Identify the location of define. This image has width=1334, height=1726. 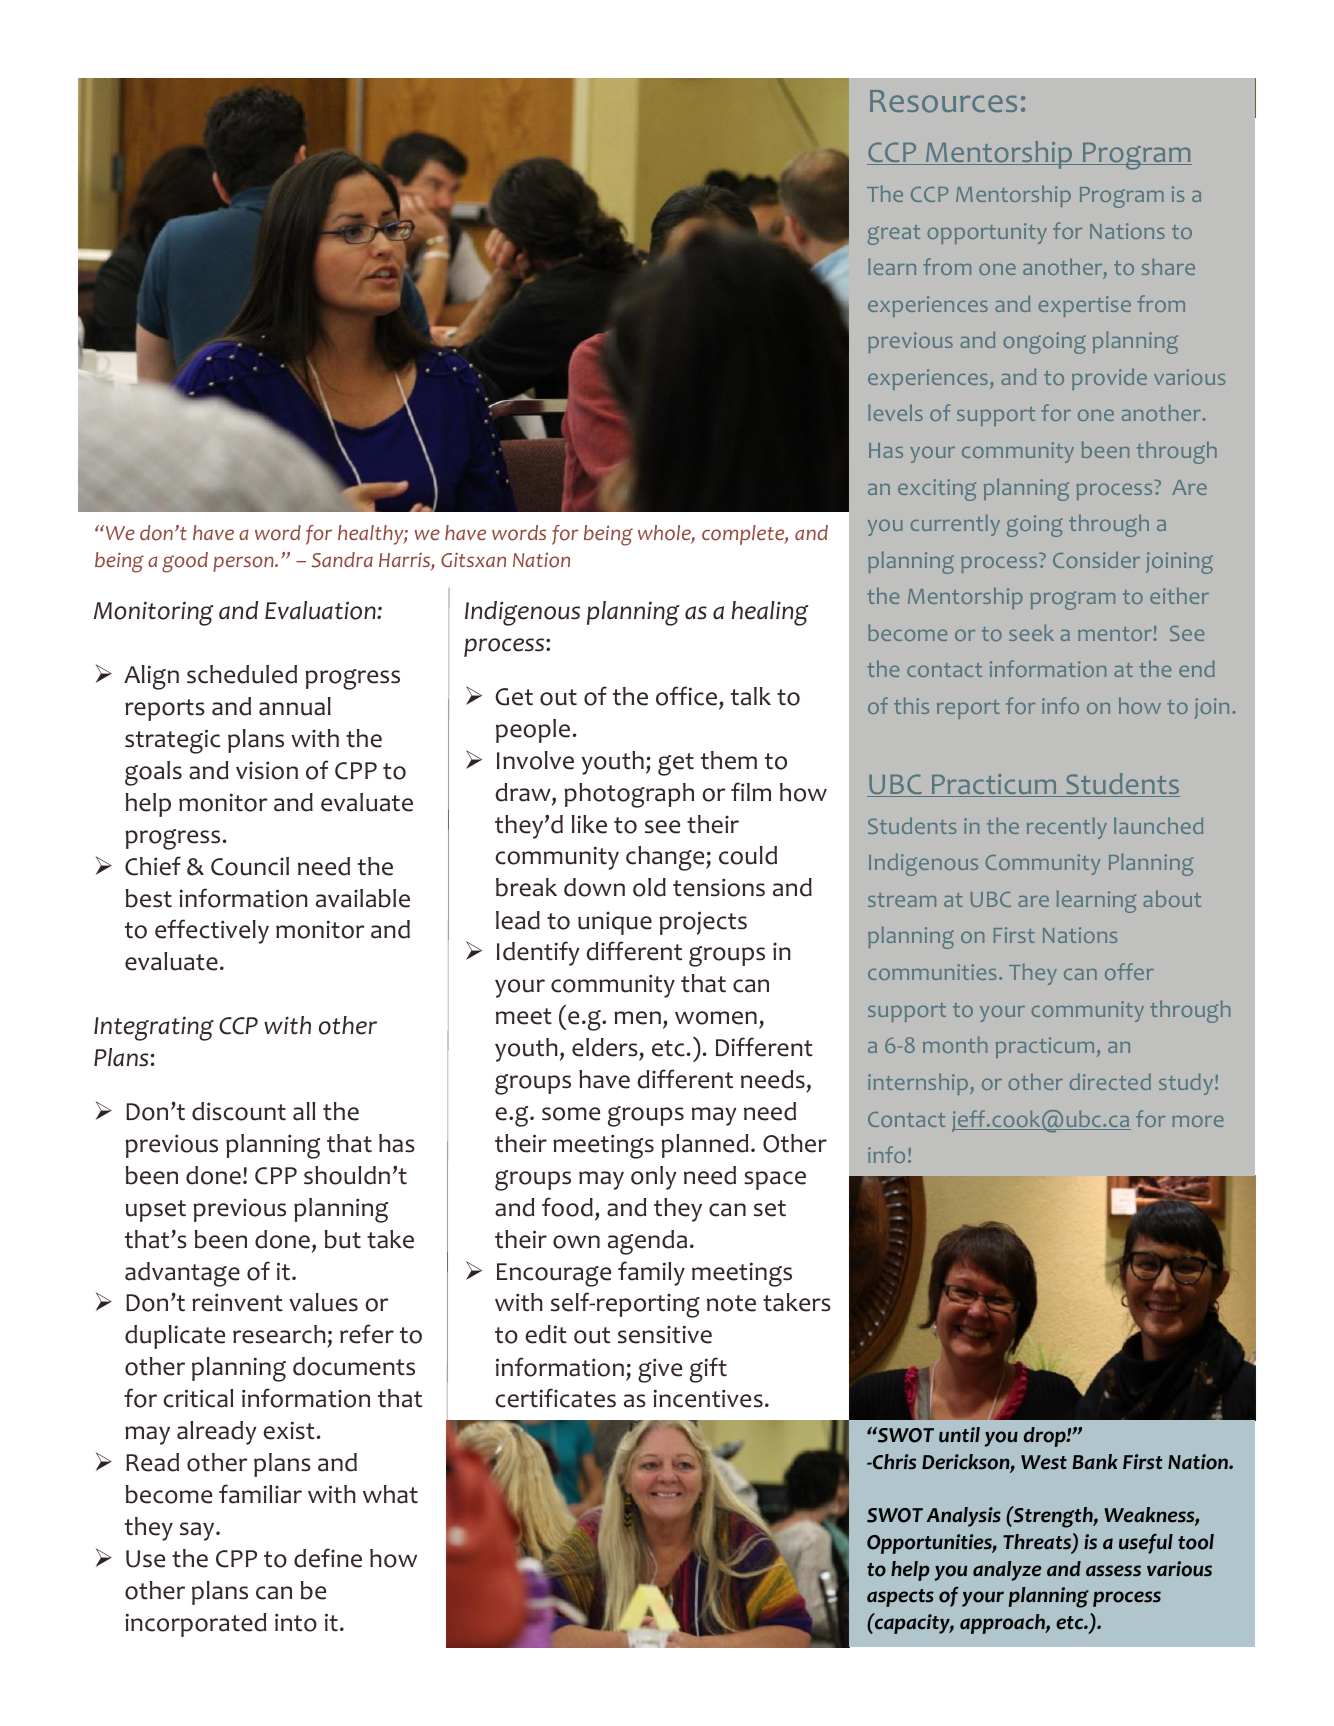
(328, 1558).
